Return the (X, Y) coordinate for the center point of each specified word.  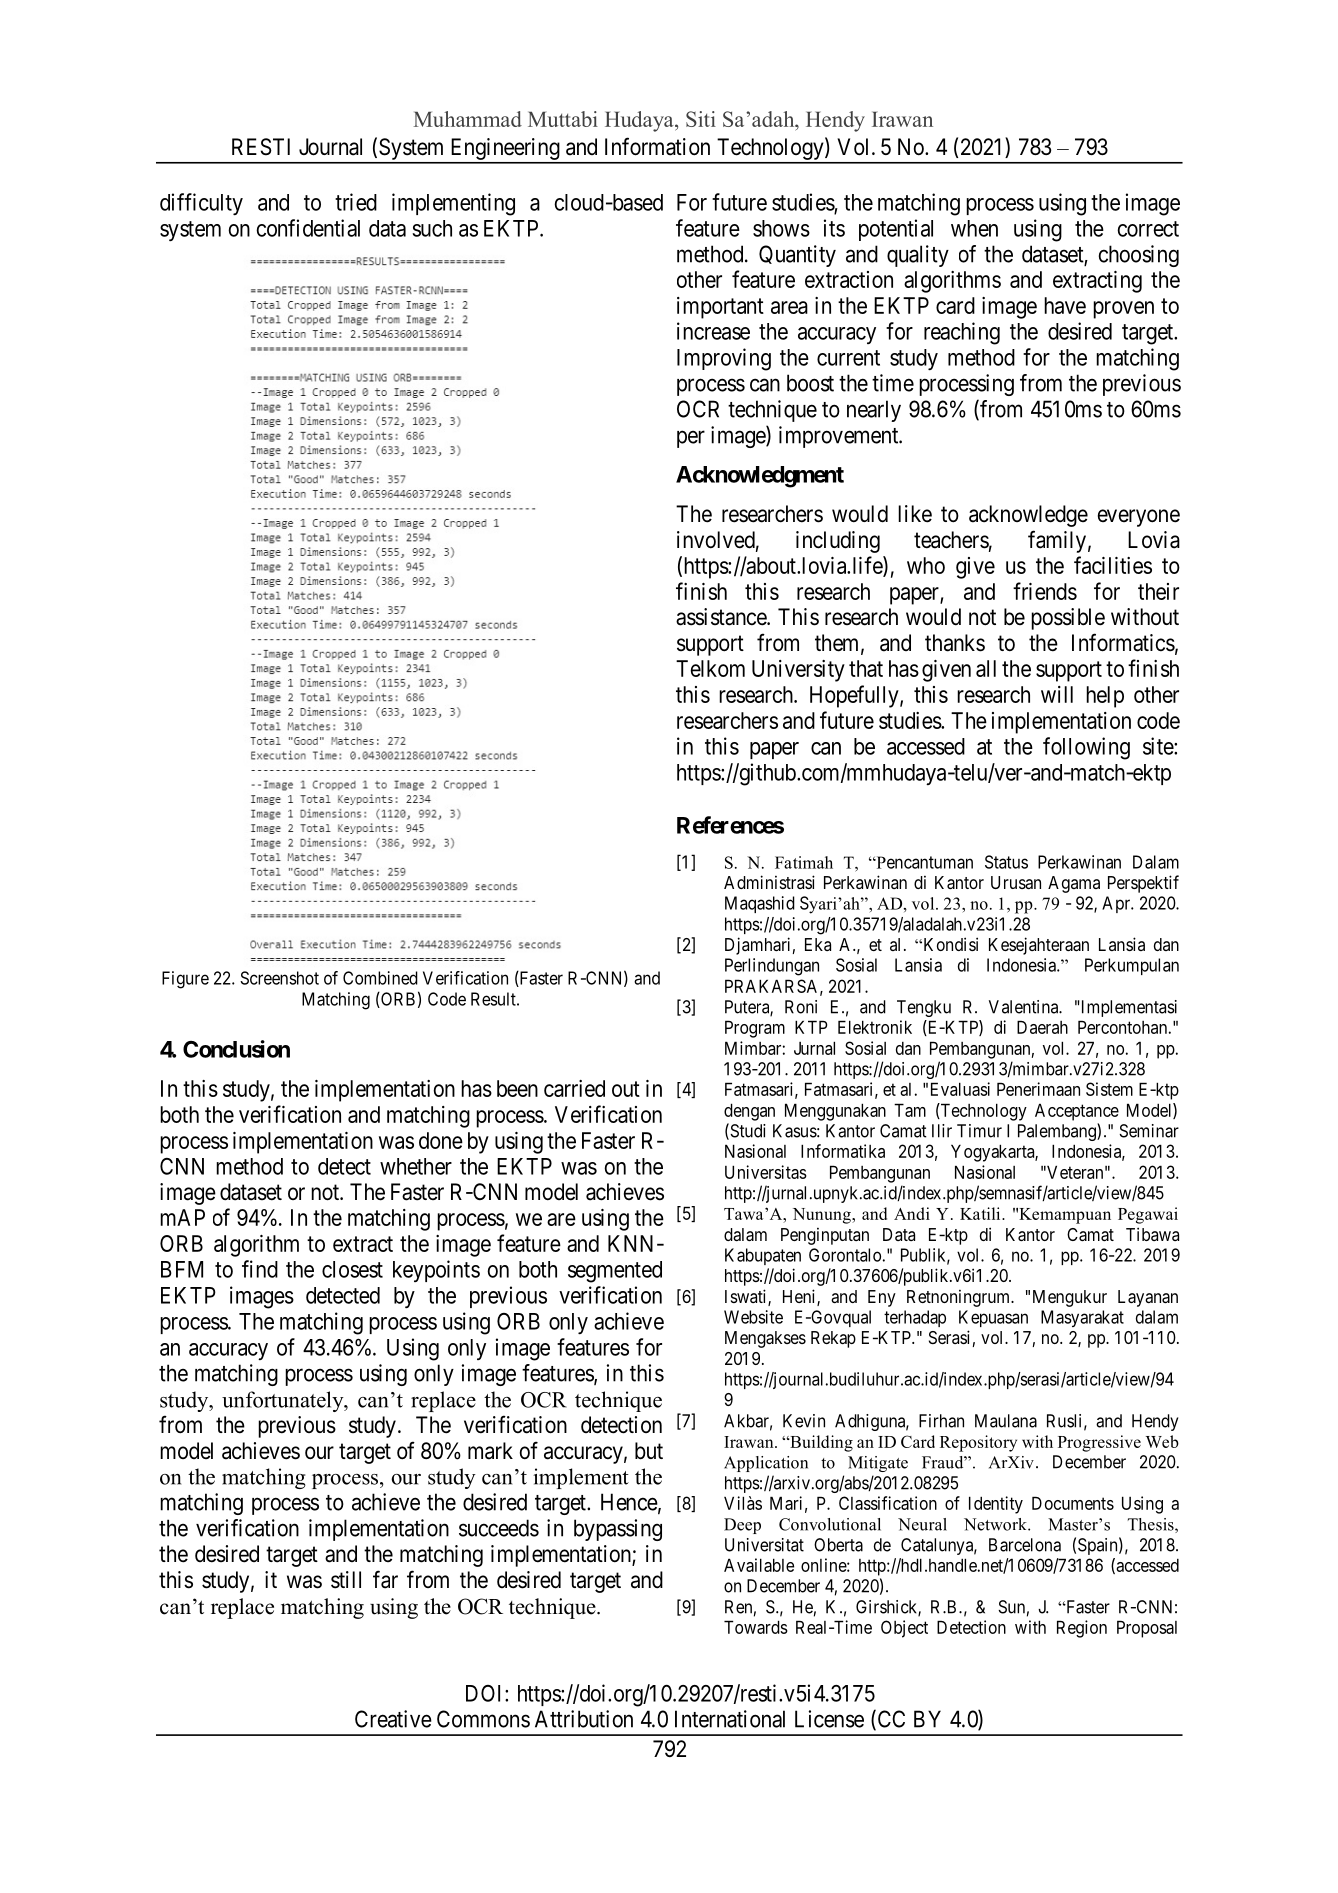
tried (356, 202)
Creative (393, 1719)
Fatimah (804, 862)
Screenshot (279, 978)
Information (657, 146)
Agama (1074, 884)
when (974, 228)
